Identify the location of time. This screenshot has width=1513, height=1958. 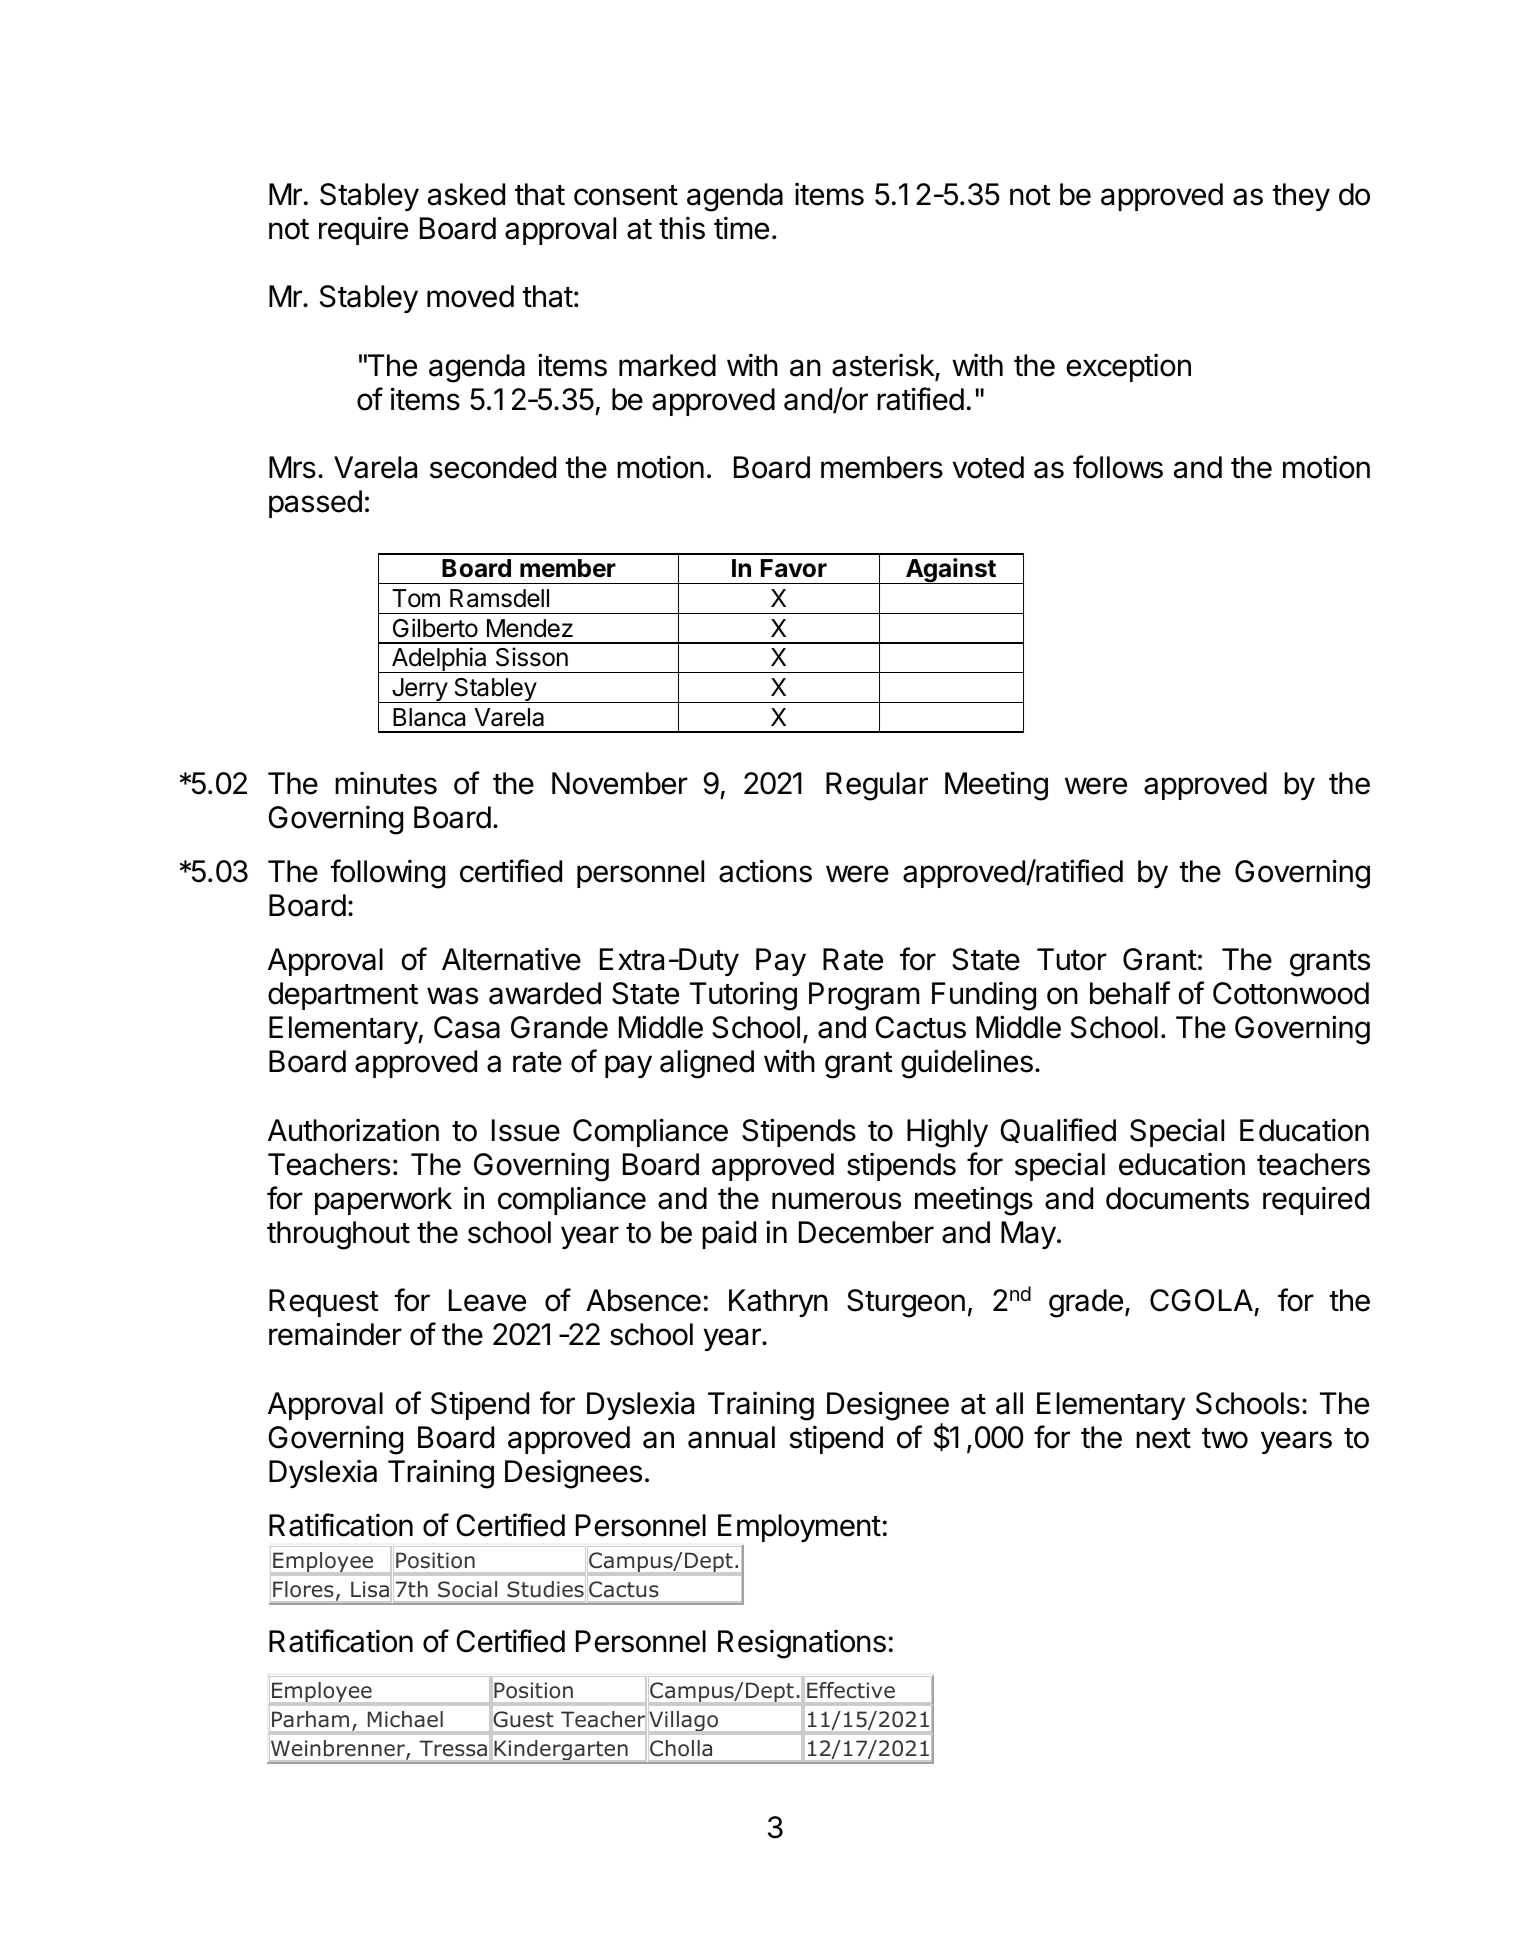
(741, 228).
